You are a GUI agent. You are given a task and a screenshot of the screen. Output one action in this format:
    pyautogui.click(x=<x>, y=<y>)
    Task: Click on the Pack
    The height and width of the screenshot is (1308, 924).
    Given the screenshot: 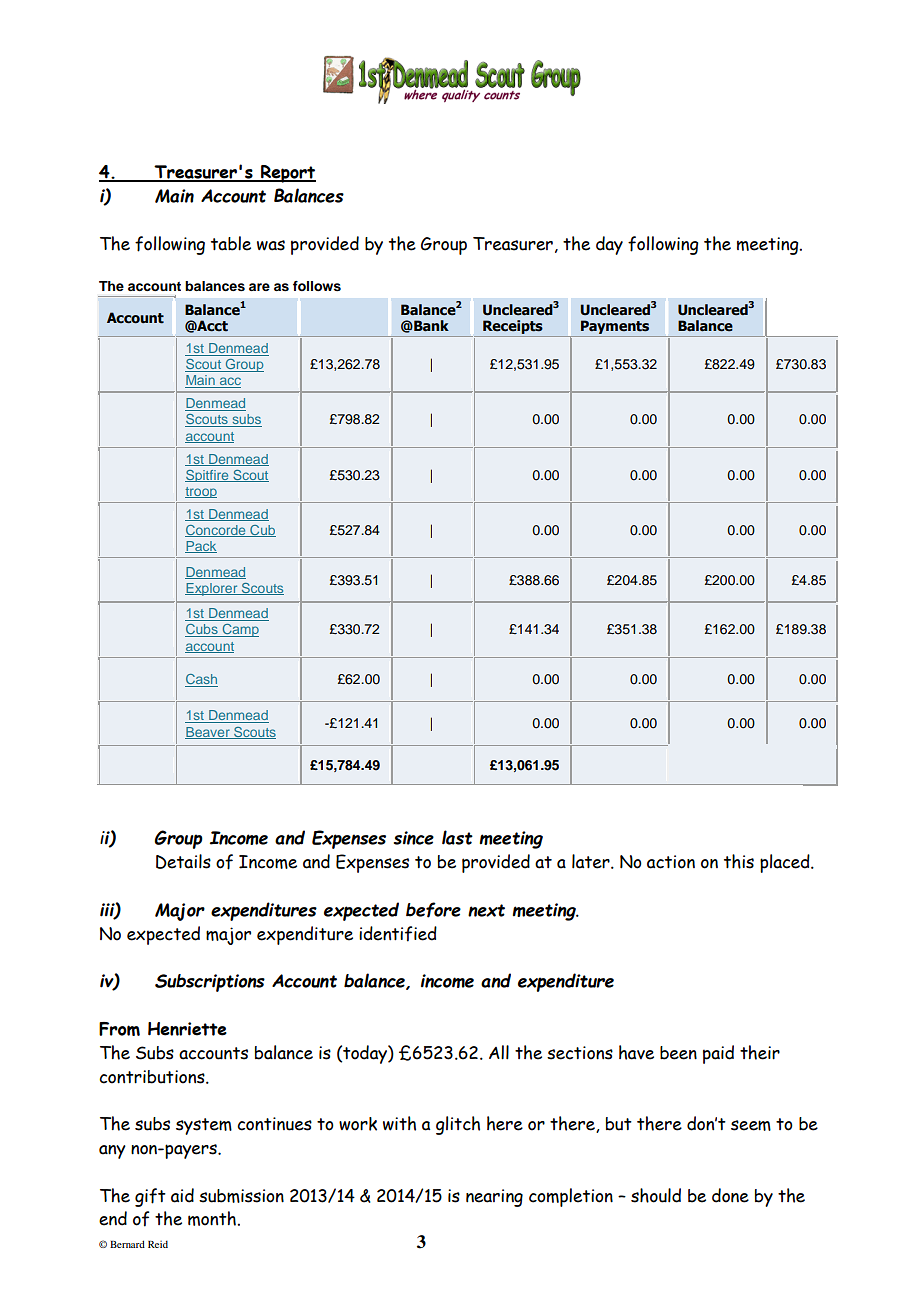 What is the action you would take?
    pyautogui.click(x=201, y=547)
